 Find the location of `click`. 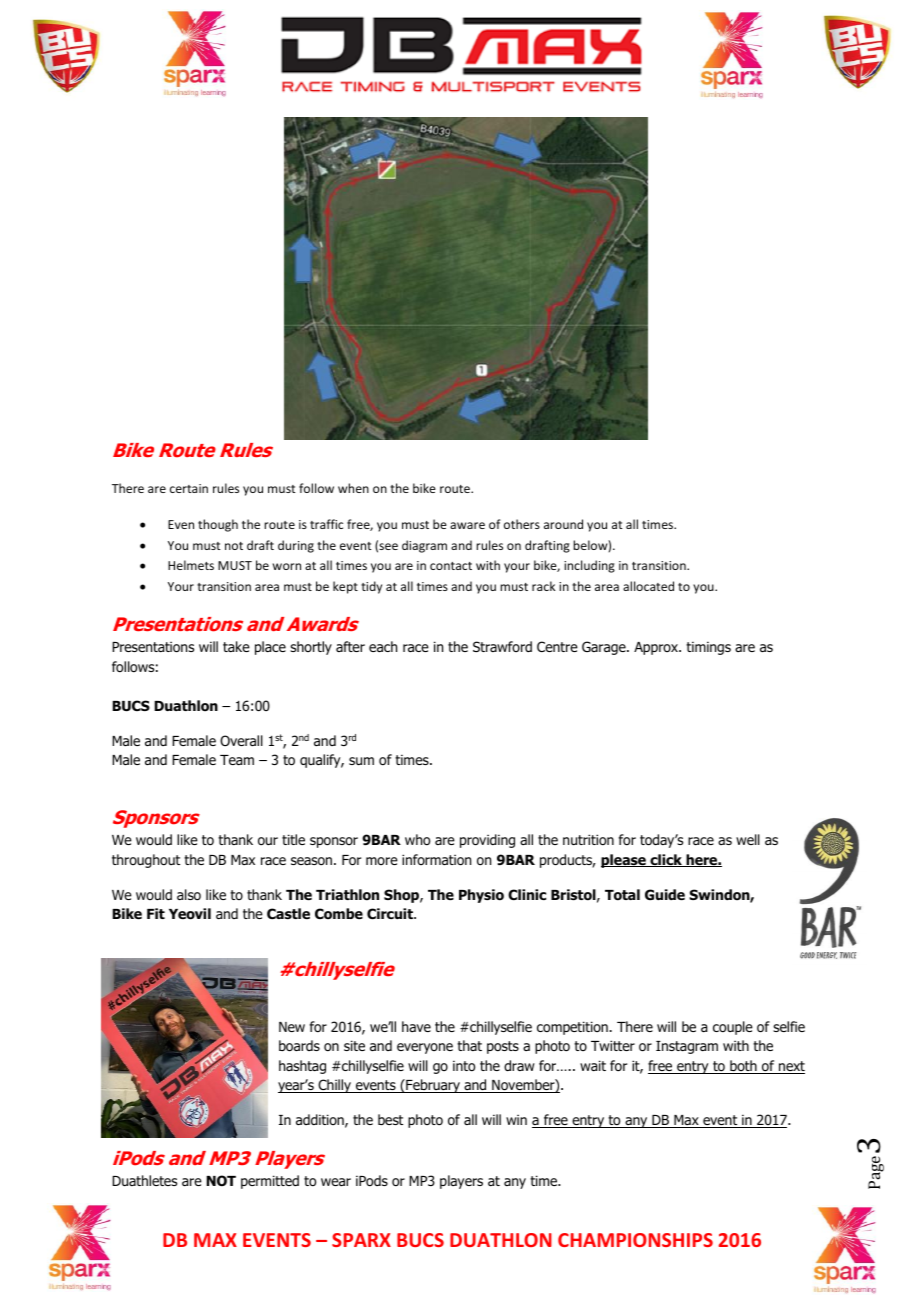

click is located at coordinates (666, 860).
